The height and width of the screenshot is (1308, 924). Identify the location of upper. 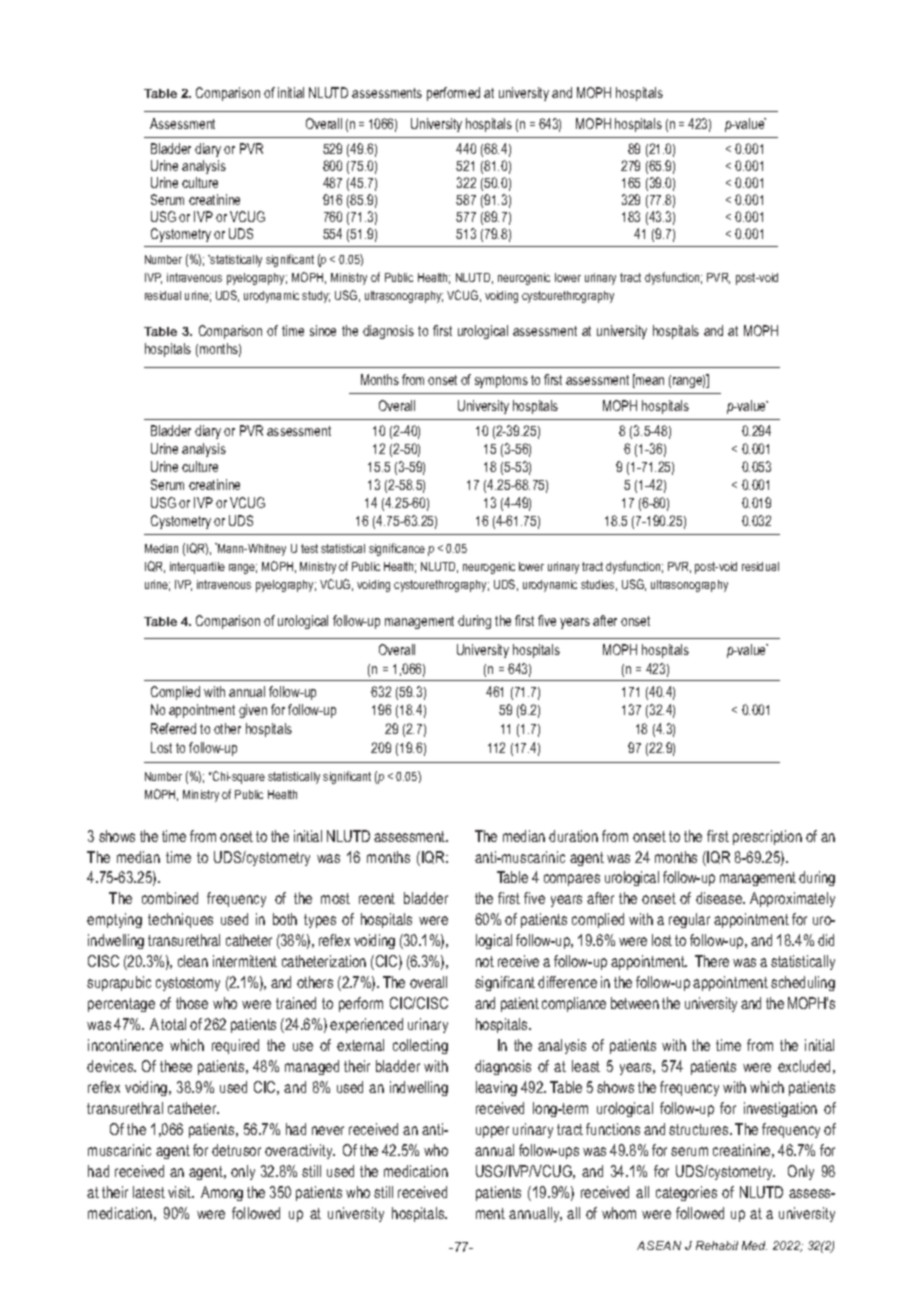
(492, 1132).
